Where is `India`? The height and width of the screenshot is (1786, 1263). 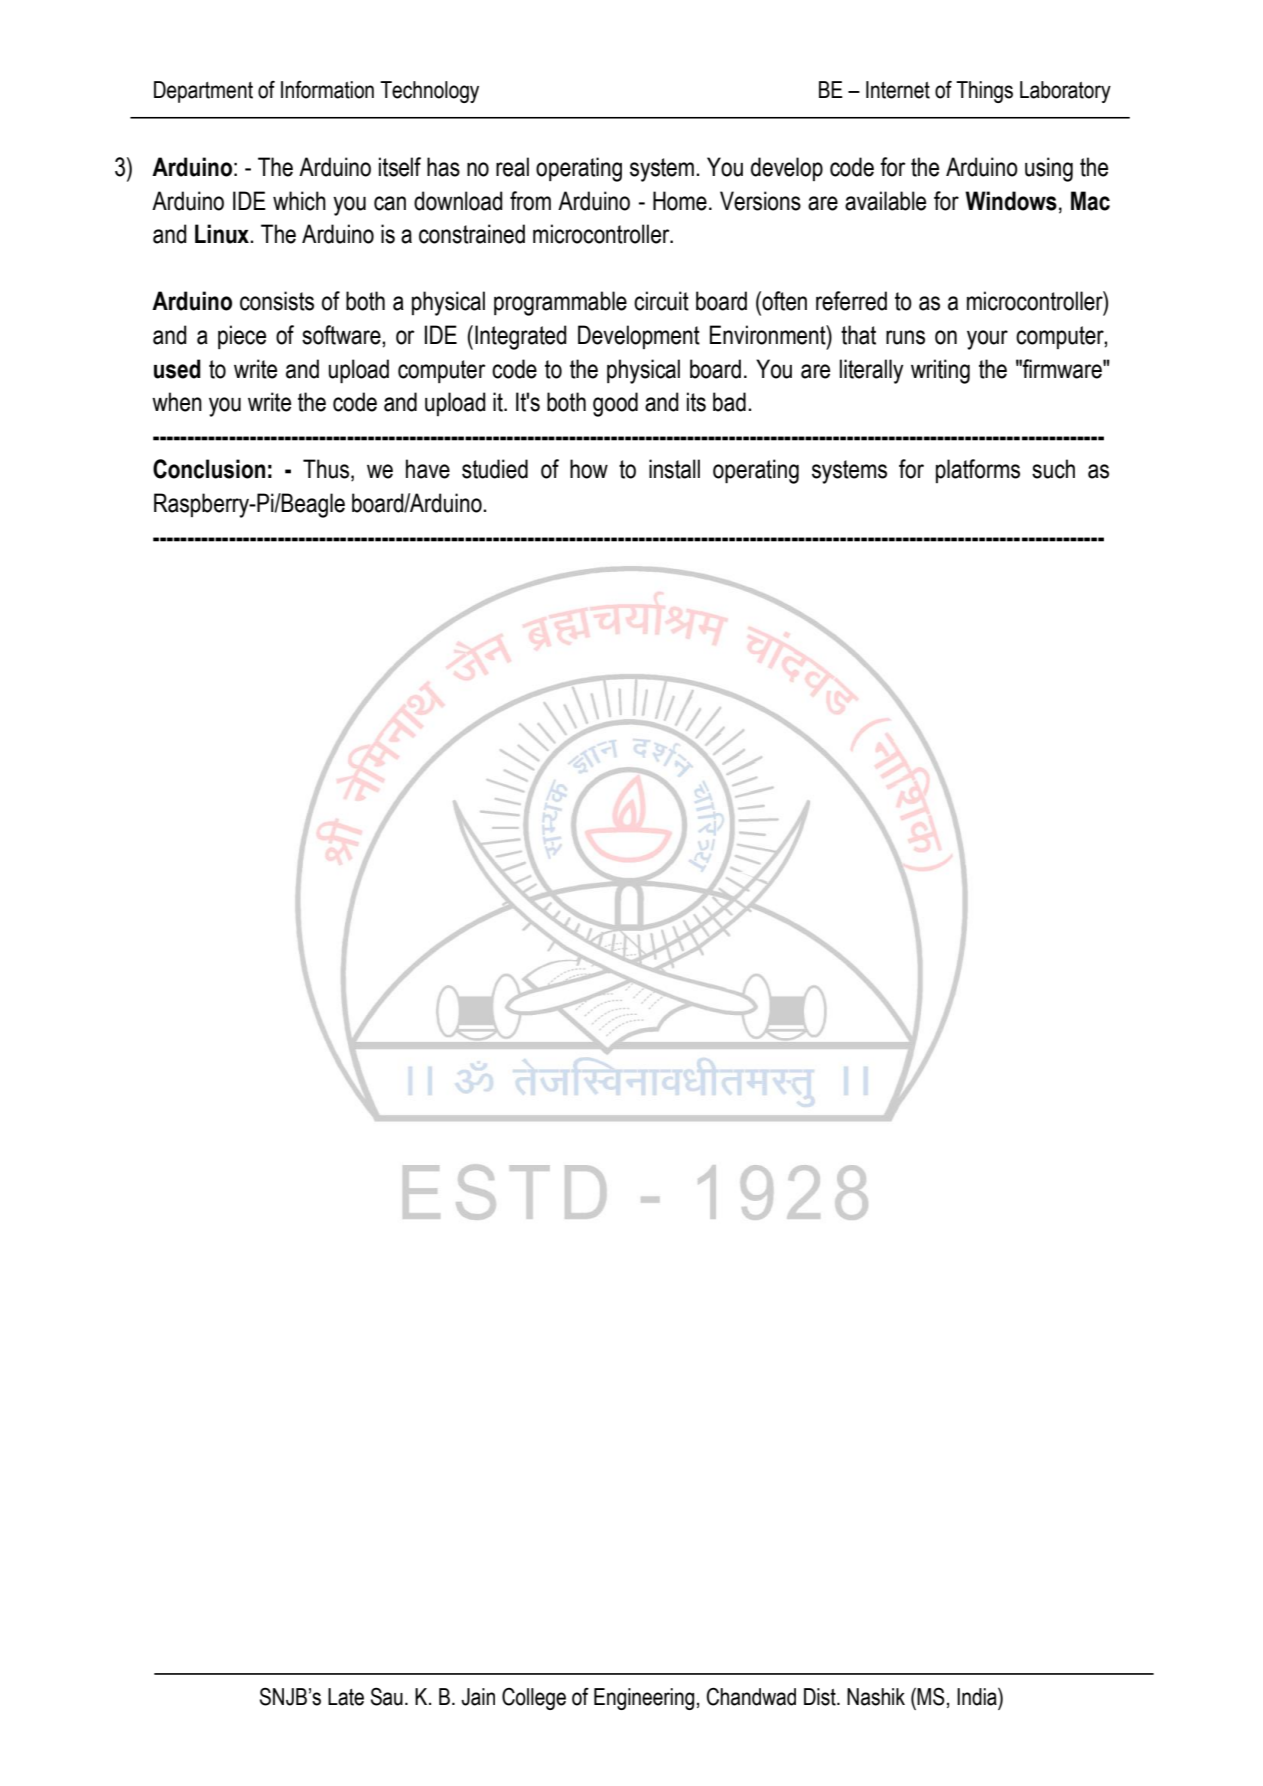
India is located at coordinates (978, 1697).
